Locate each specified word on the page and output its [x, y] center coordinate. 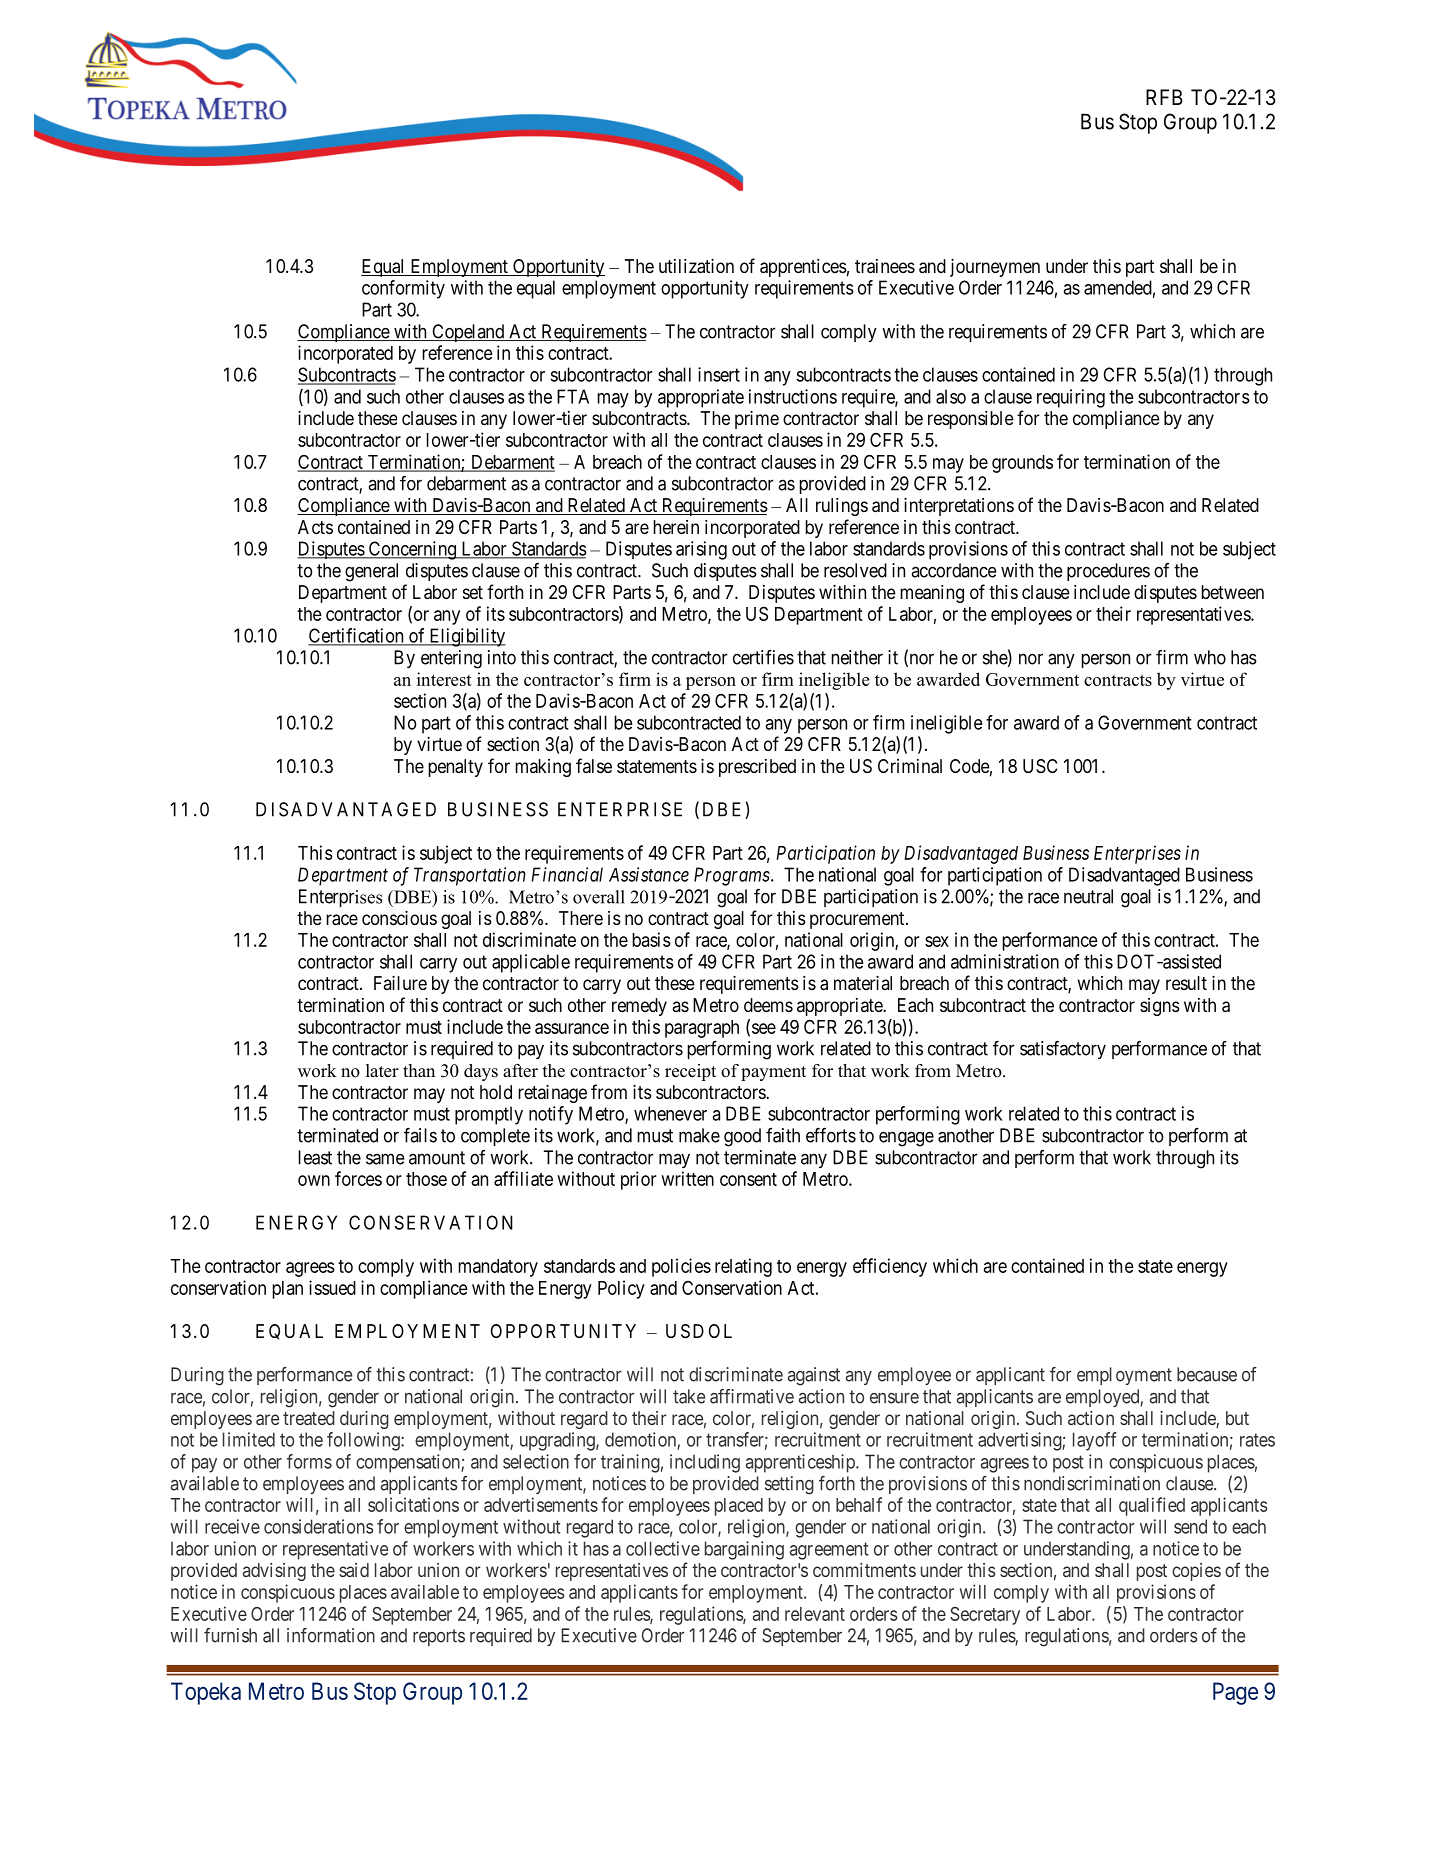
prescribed [757, 768]
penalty [455, 768]
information [331, 1635]
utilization [696, 266]
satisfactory [1063, 1050]
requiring [1071, 398]
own [314, 1180]
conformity [403, 289]
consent [748, 1179]
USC [1040, 766]
